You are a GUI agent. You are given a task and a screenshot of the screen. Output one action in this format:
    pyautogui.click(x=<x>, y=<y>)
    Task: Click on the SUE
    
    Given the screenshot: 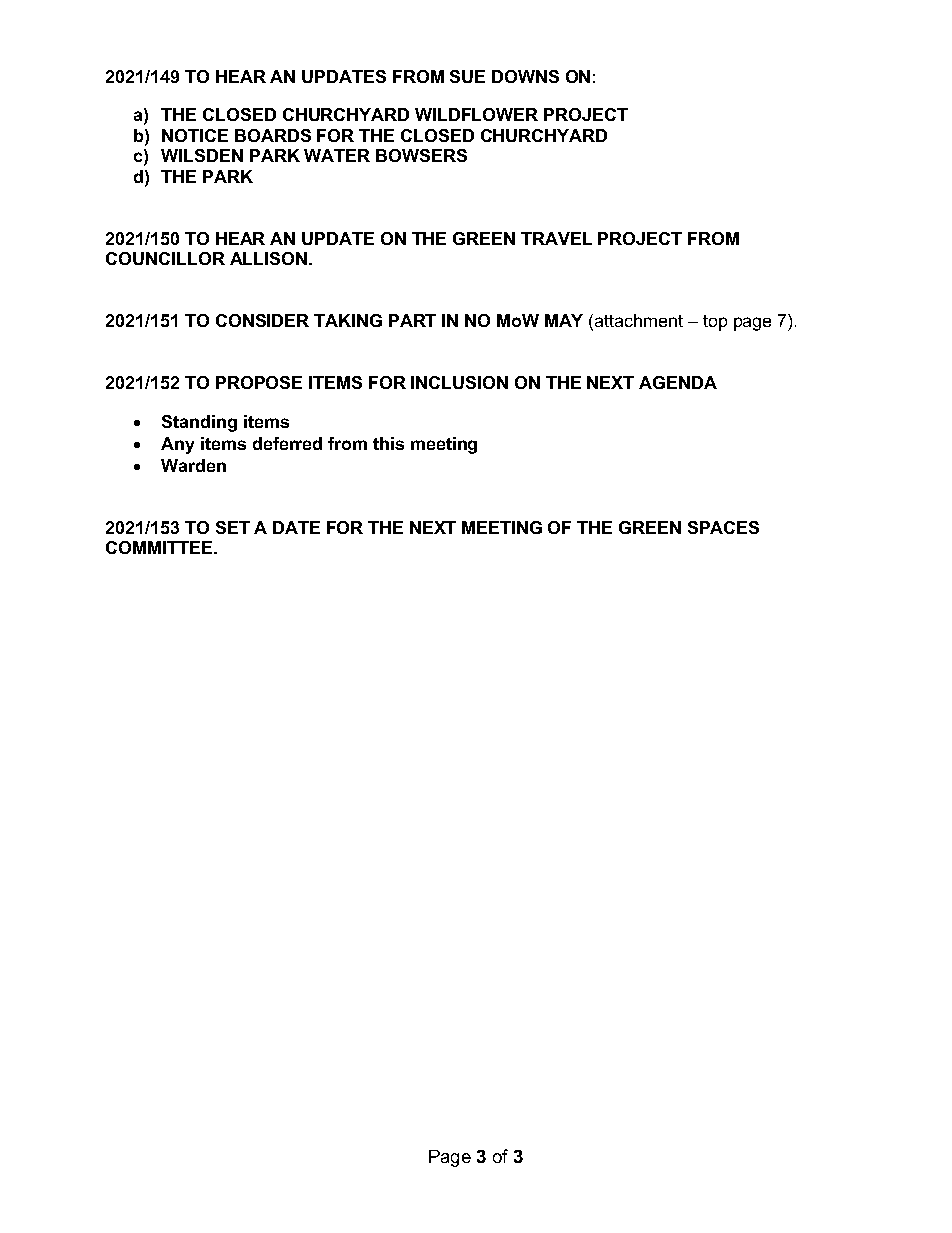 What is the action you would take?
    pyautogui.click(x=467, y=76)
